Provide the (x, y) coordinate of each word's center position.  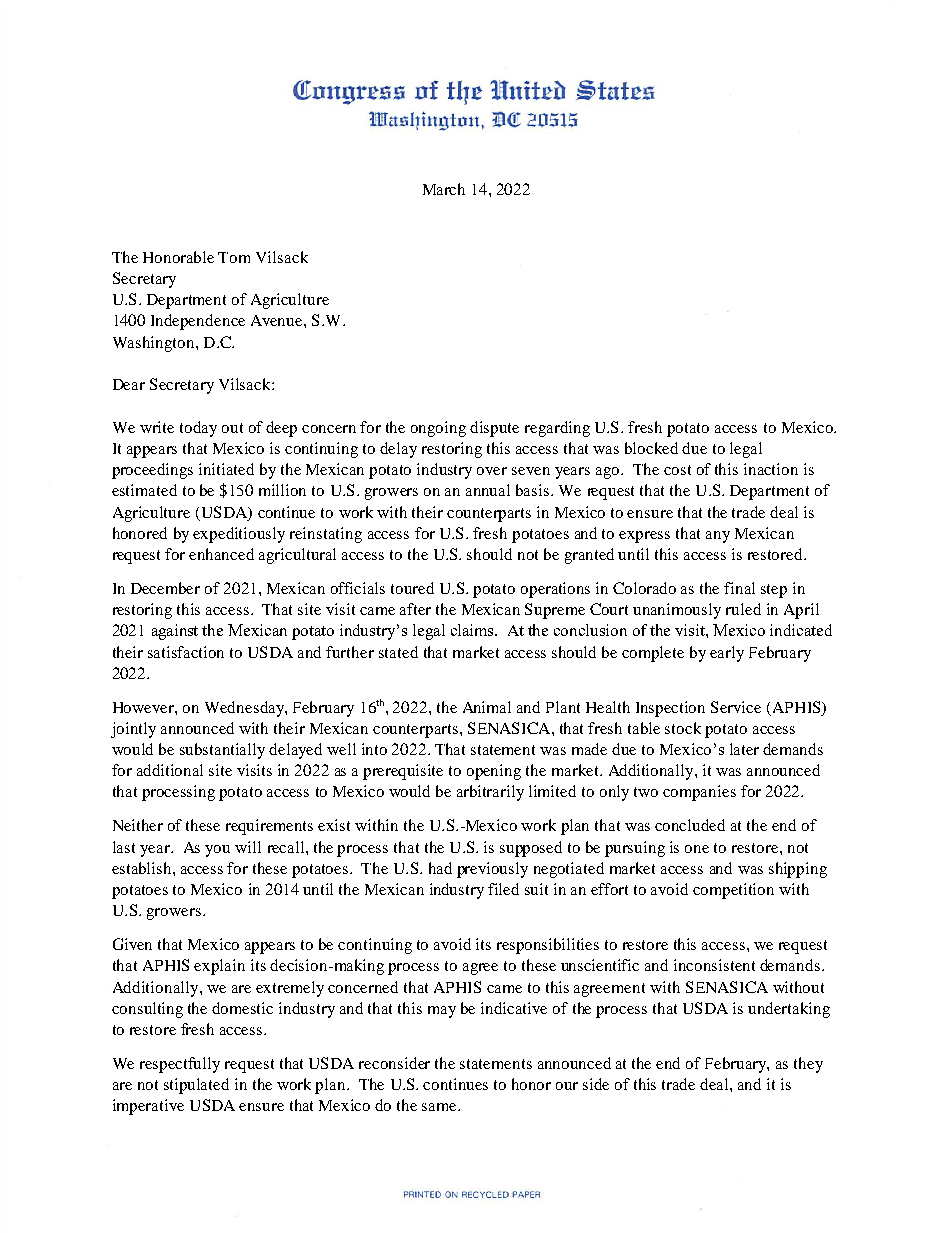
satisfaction (186, 652)
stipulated (196, 1086)
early (727, 654)
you (217, 851)
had (440, 868)
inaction (771, 469)
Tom (234, 257)
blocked (651, 448)
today (198, 429)
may (442, 1012)
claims (473, 630)
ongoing (438, 429)
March (444, 189)
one (697, 849)
